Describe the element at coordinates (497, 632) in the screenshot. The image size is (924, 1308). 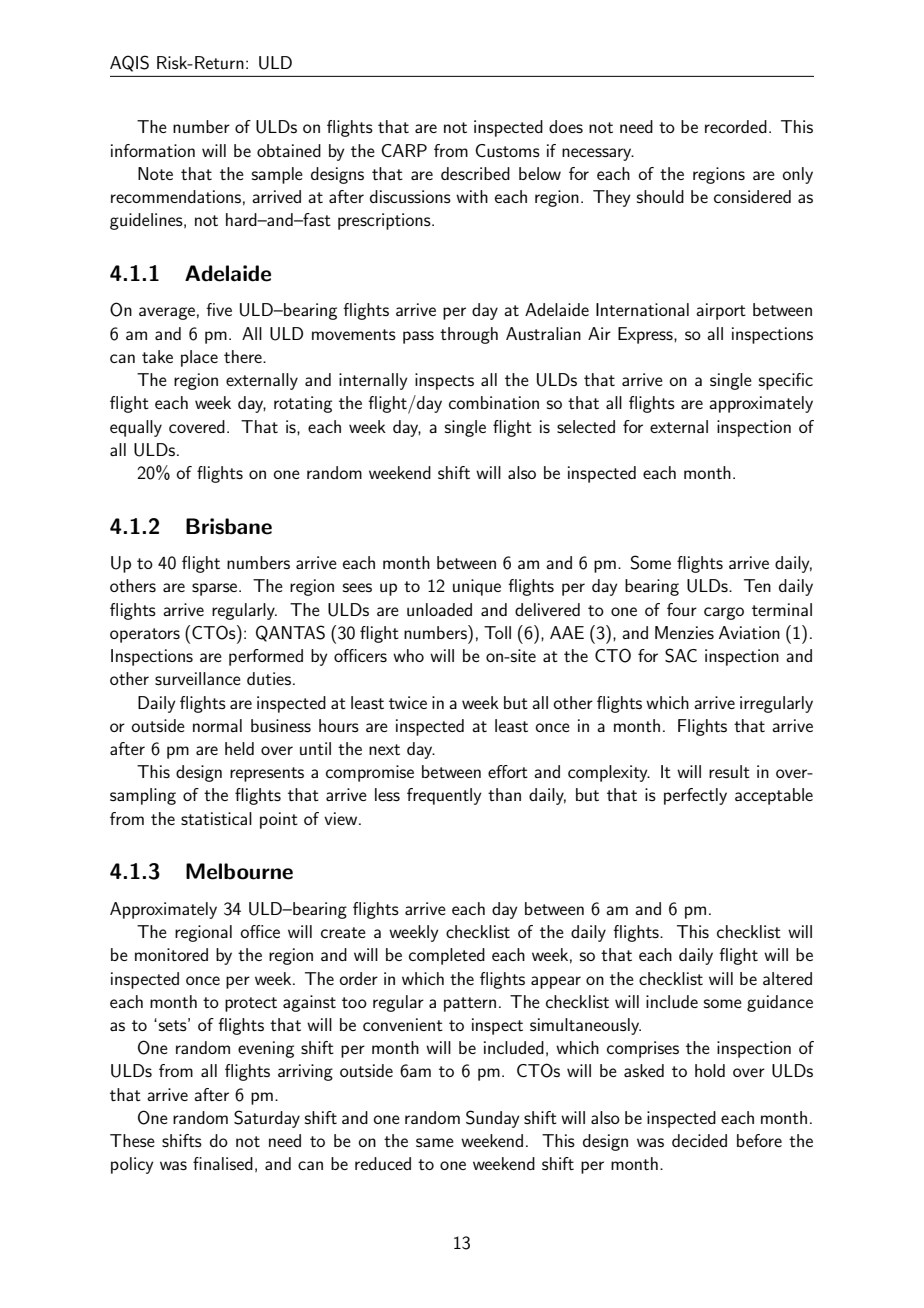
I see `Toll` at that location.
